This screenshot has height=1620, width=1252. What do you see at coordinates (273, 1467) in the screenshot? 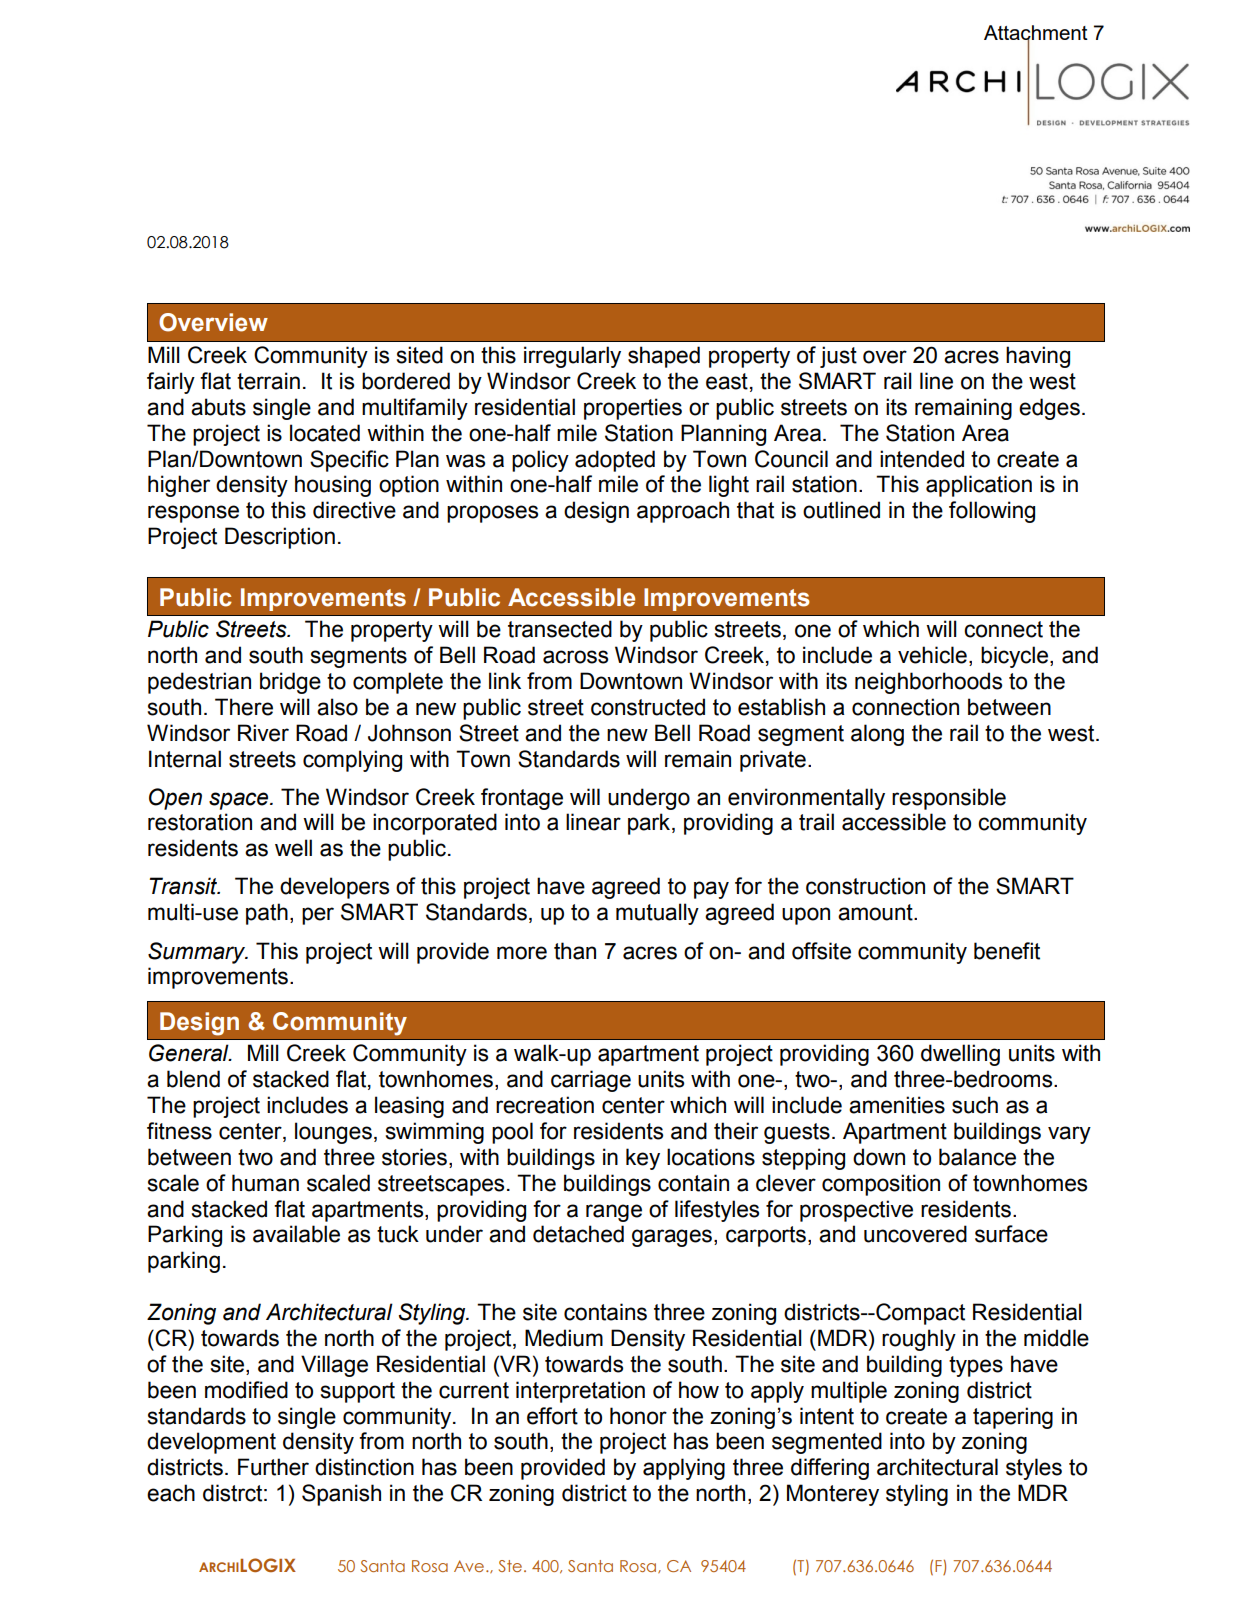
I see `Further` at bounding box center [273, 1467].
